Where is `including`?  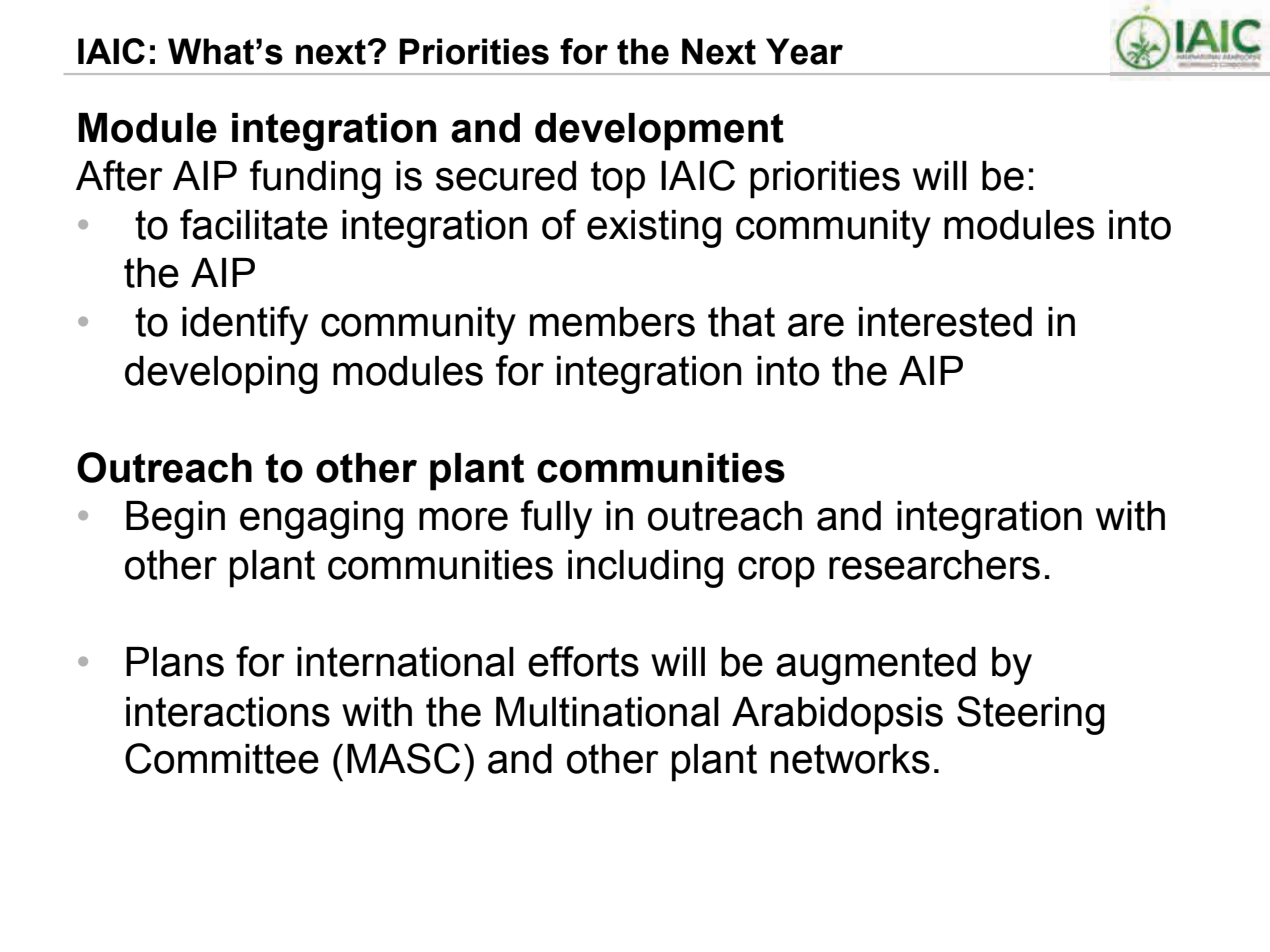
including is located at coordinates (645, 569).
